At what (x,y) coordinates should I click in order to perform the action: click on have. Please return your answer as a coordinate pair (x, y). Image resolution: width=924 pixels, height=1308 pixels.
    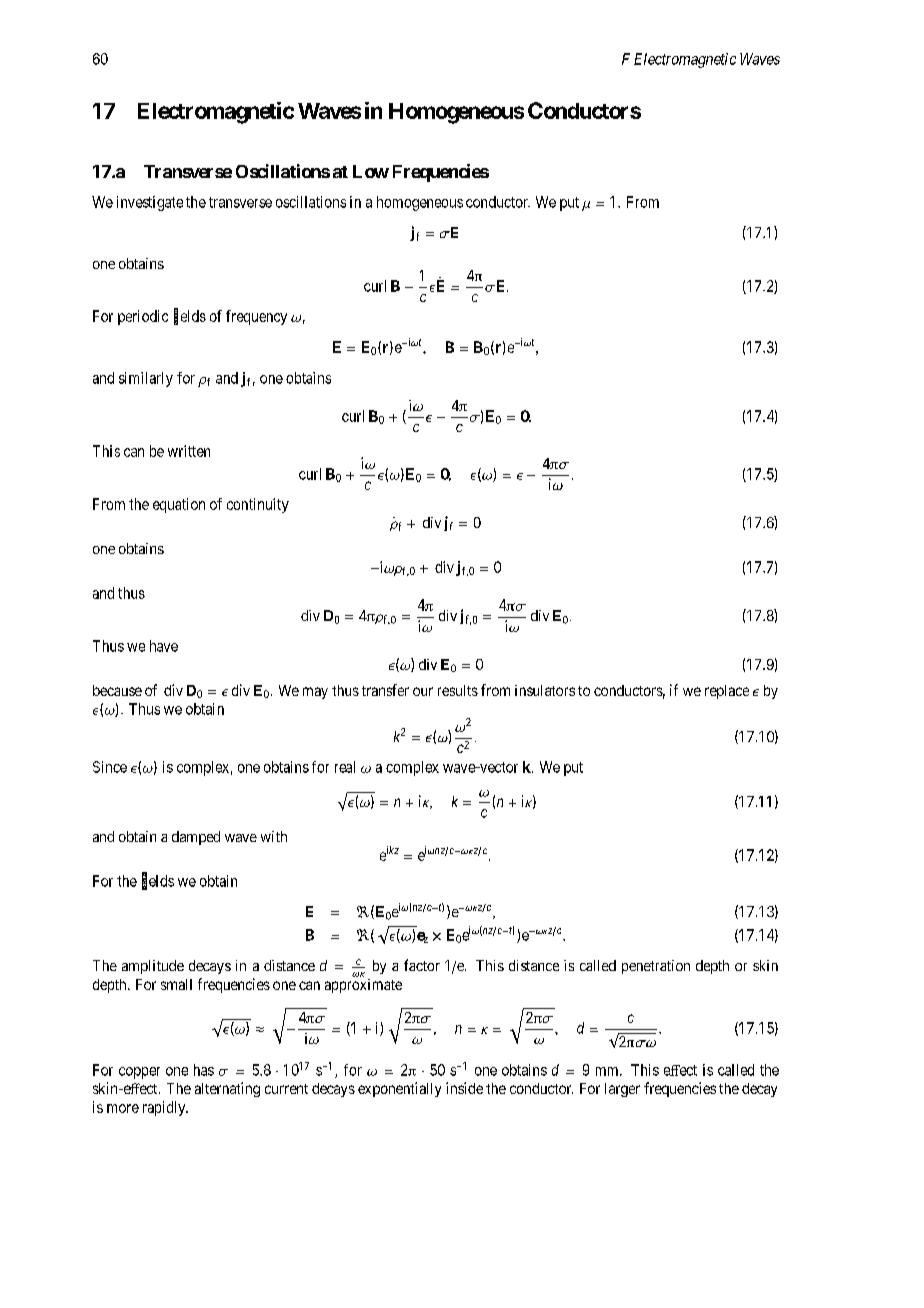
    Looking at the image, I should click on (164, 646).
